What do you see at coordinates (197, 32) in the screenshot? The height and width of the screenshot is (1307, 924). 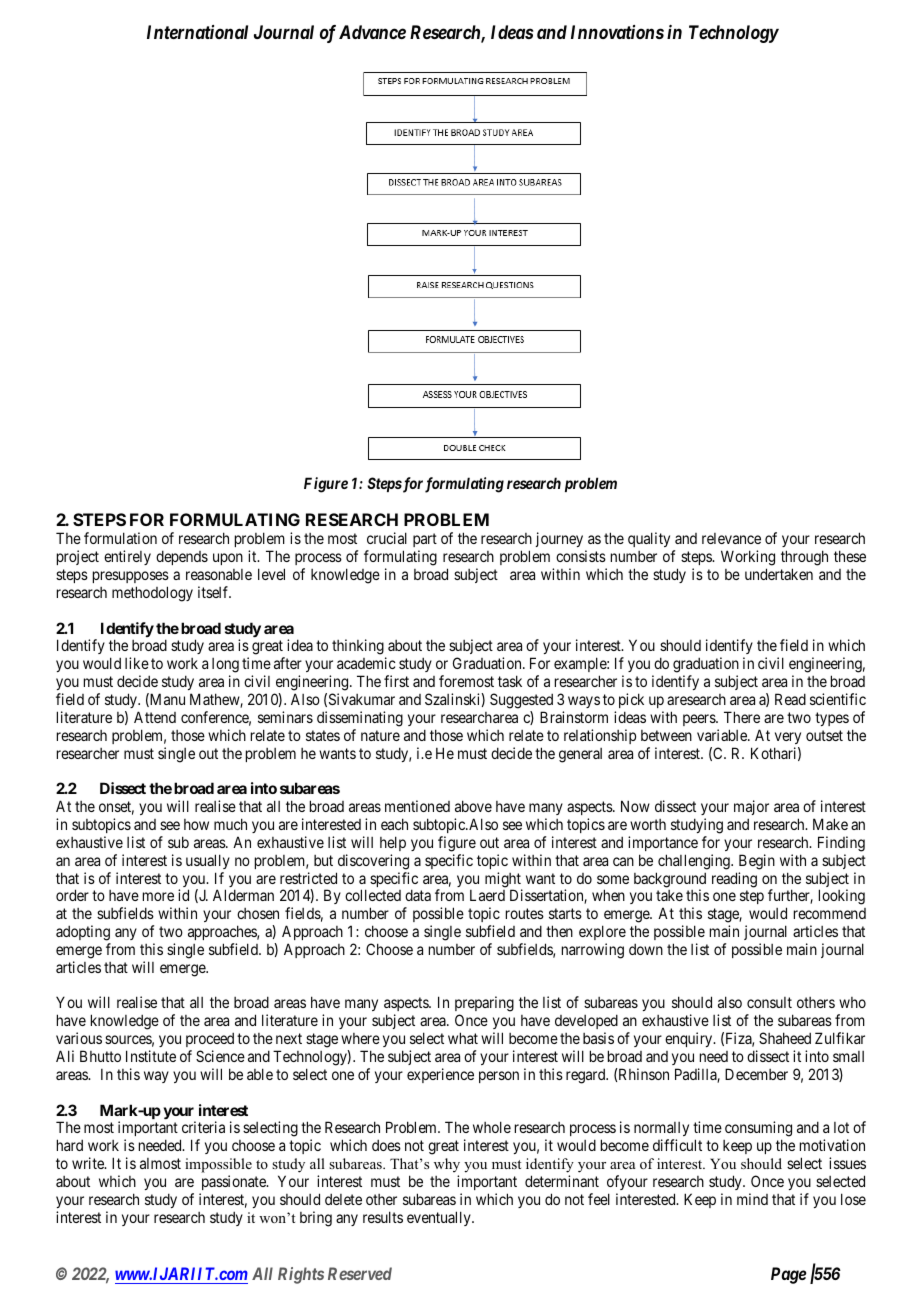 I see `International` at bounding box center [197, 32].
